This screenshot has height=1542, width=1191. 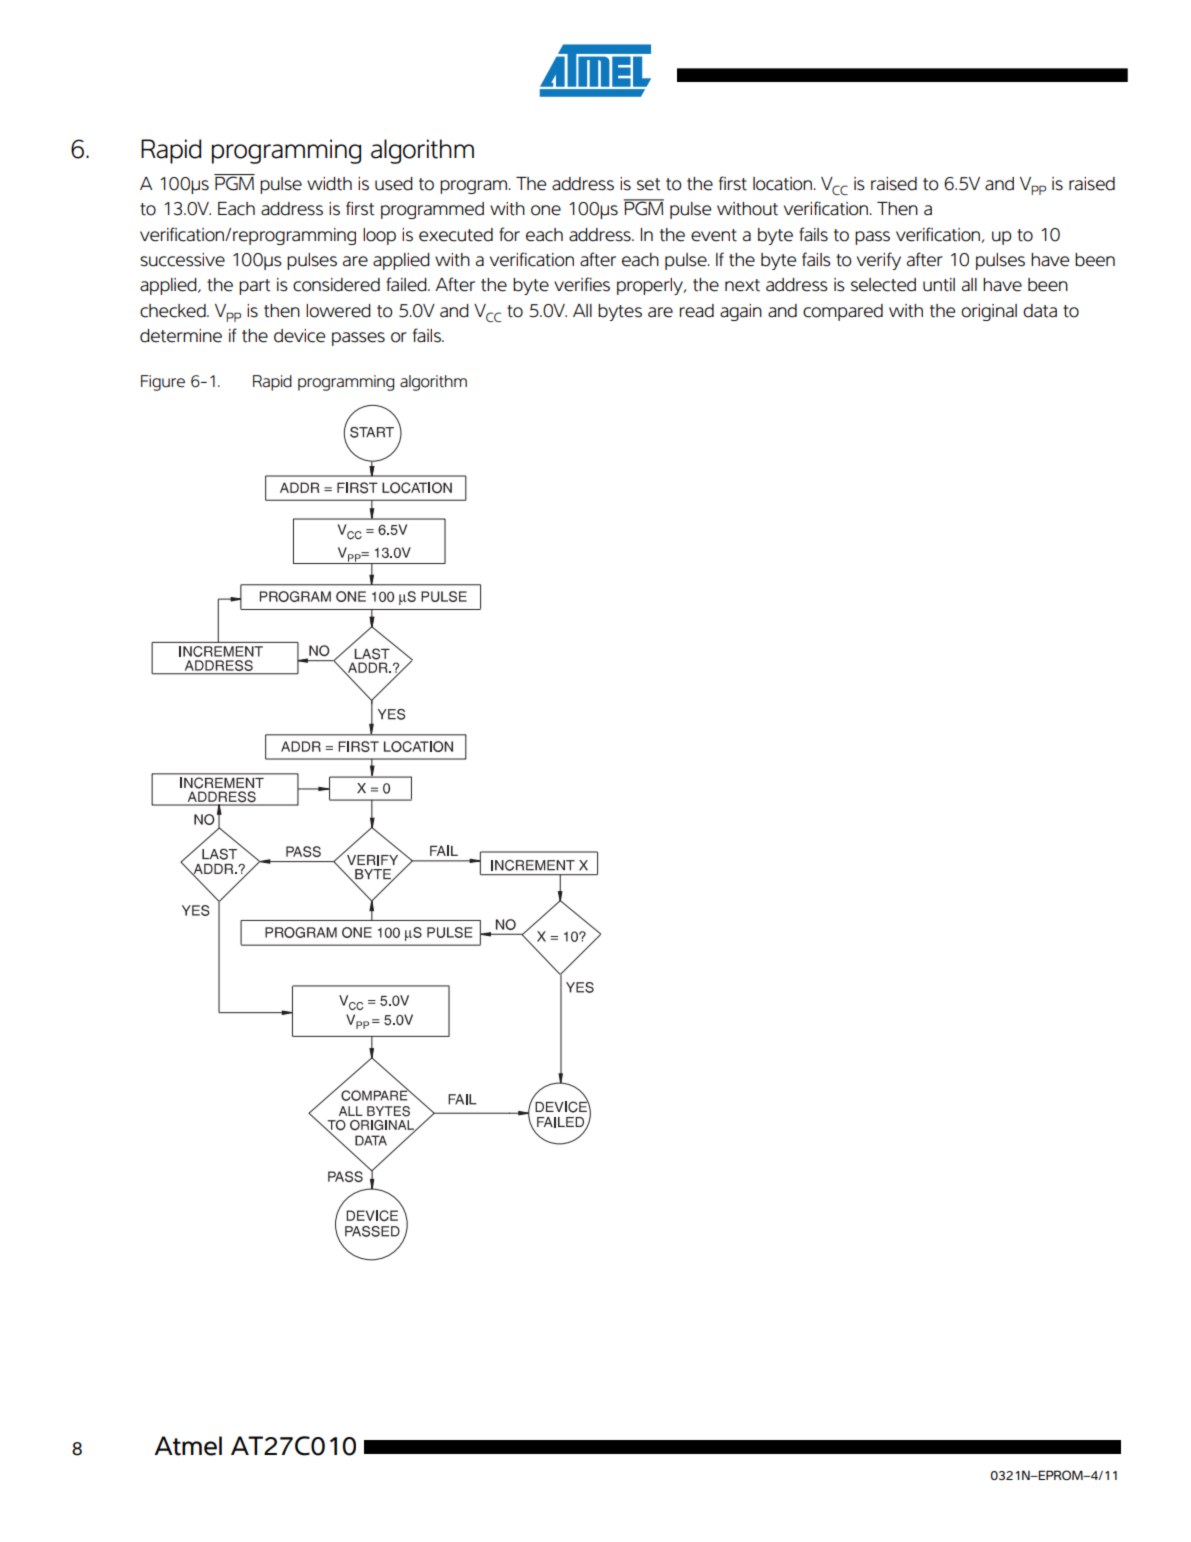 I want to click on verify, so click(x=879, y=261).
